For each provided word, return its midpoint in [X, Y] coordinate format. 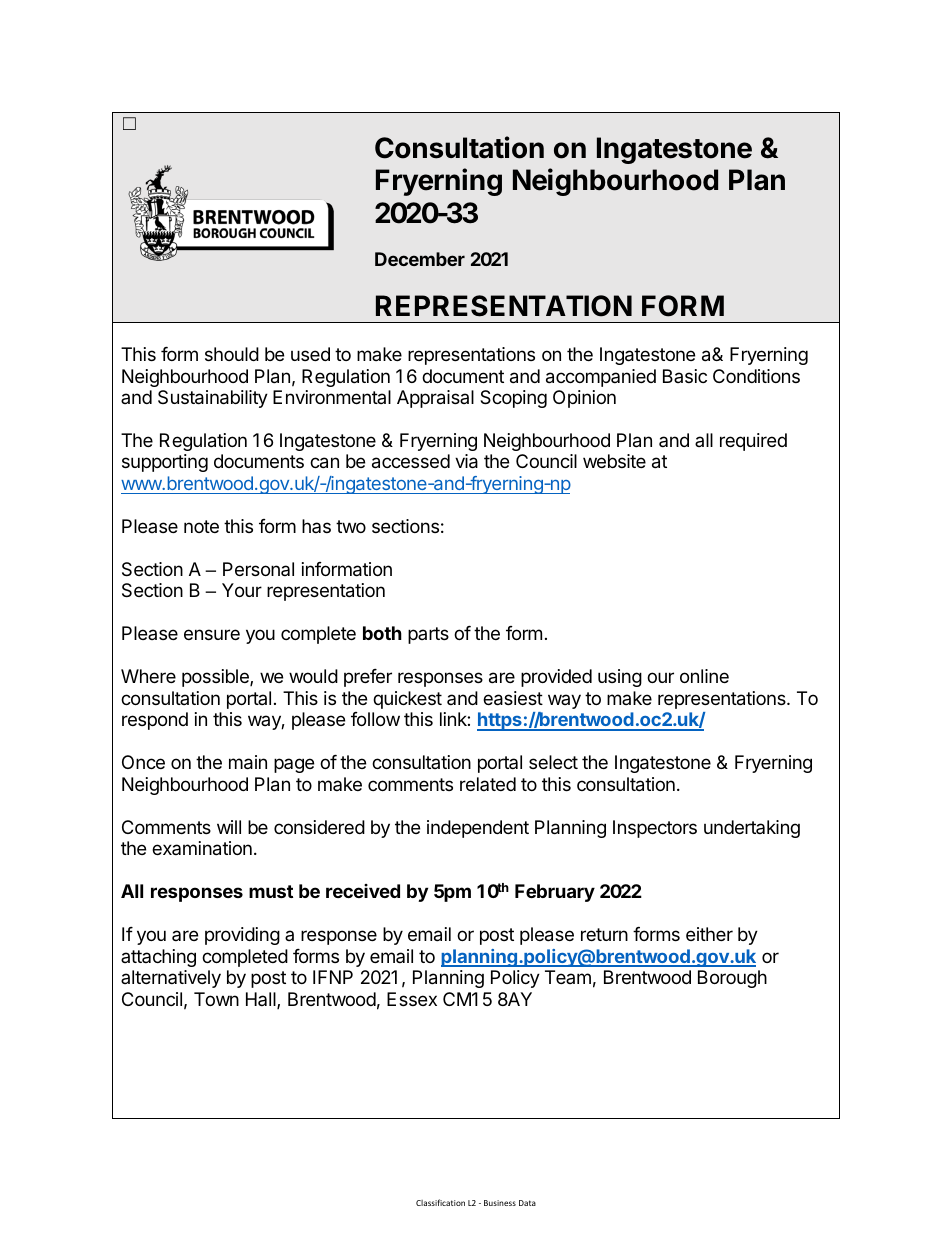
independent [478, 829]
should [232, 354]
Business [500, 1203]
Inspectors [655, 829]
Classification [440, 1202]
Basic [685, 376]
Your [242, 590]
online [704, 676]
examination [202, 848]
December [420, 259]
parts [428, 635]
